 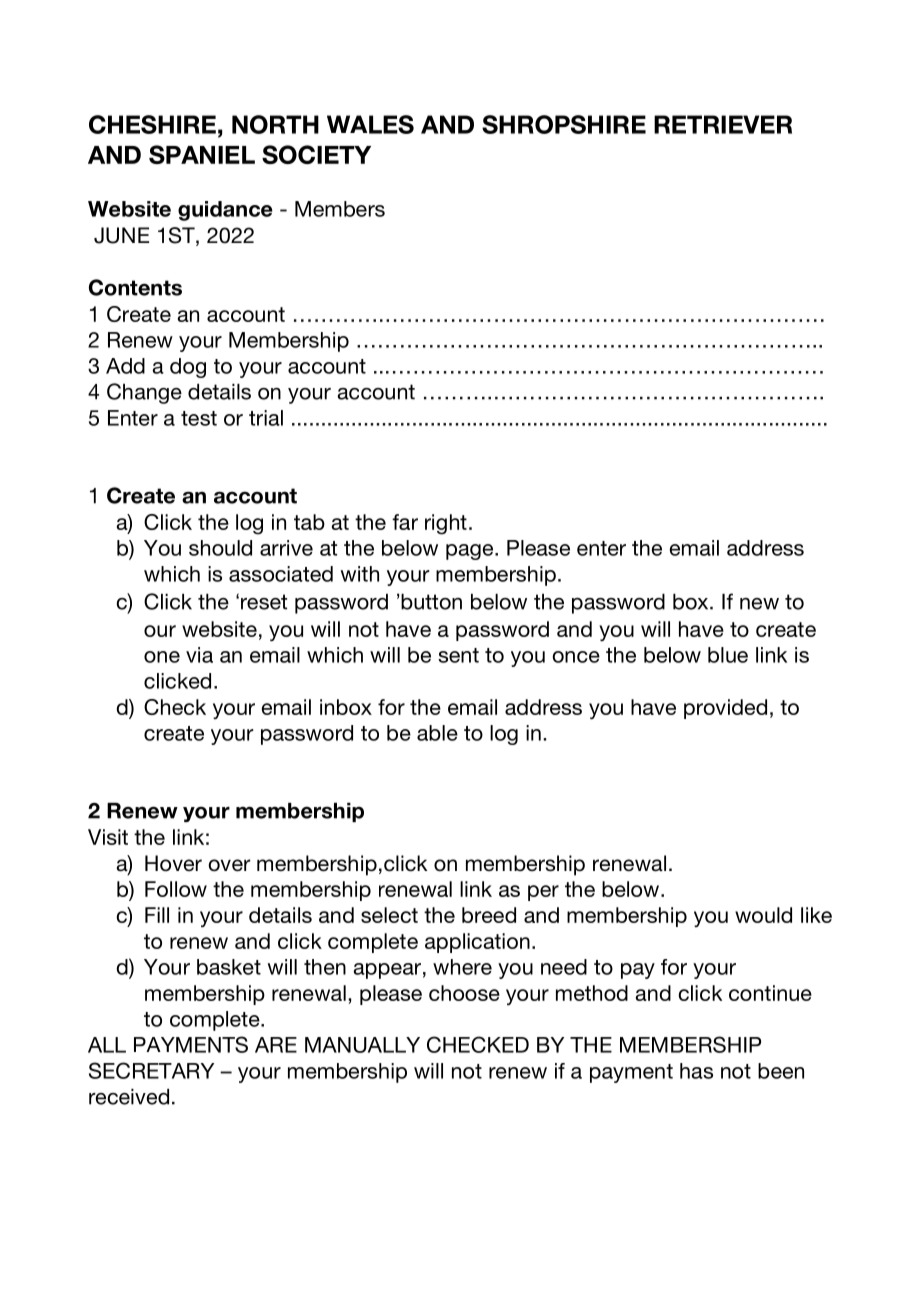 What do you see at coordinates (151, 1070) in the page?
I see `SECRETARY` at bounding box center [151, 1070].
